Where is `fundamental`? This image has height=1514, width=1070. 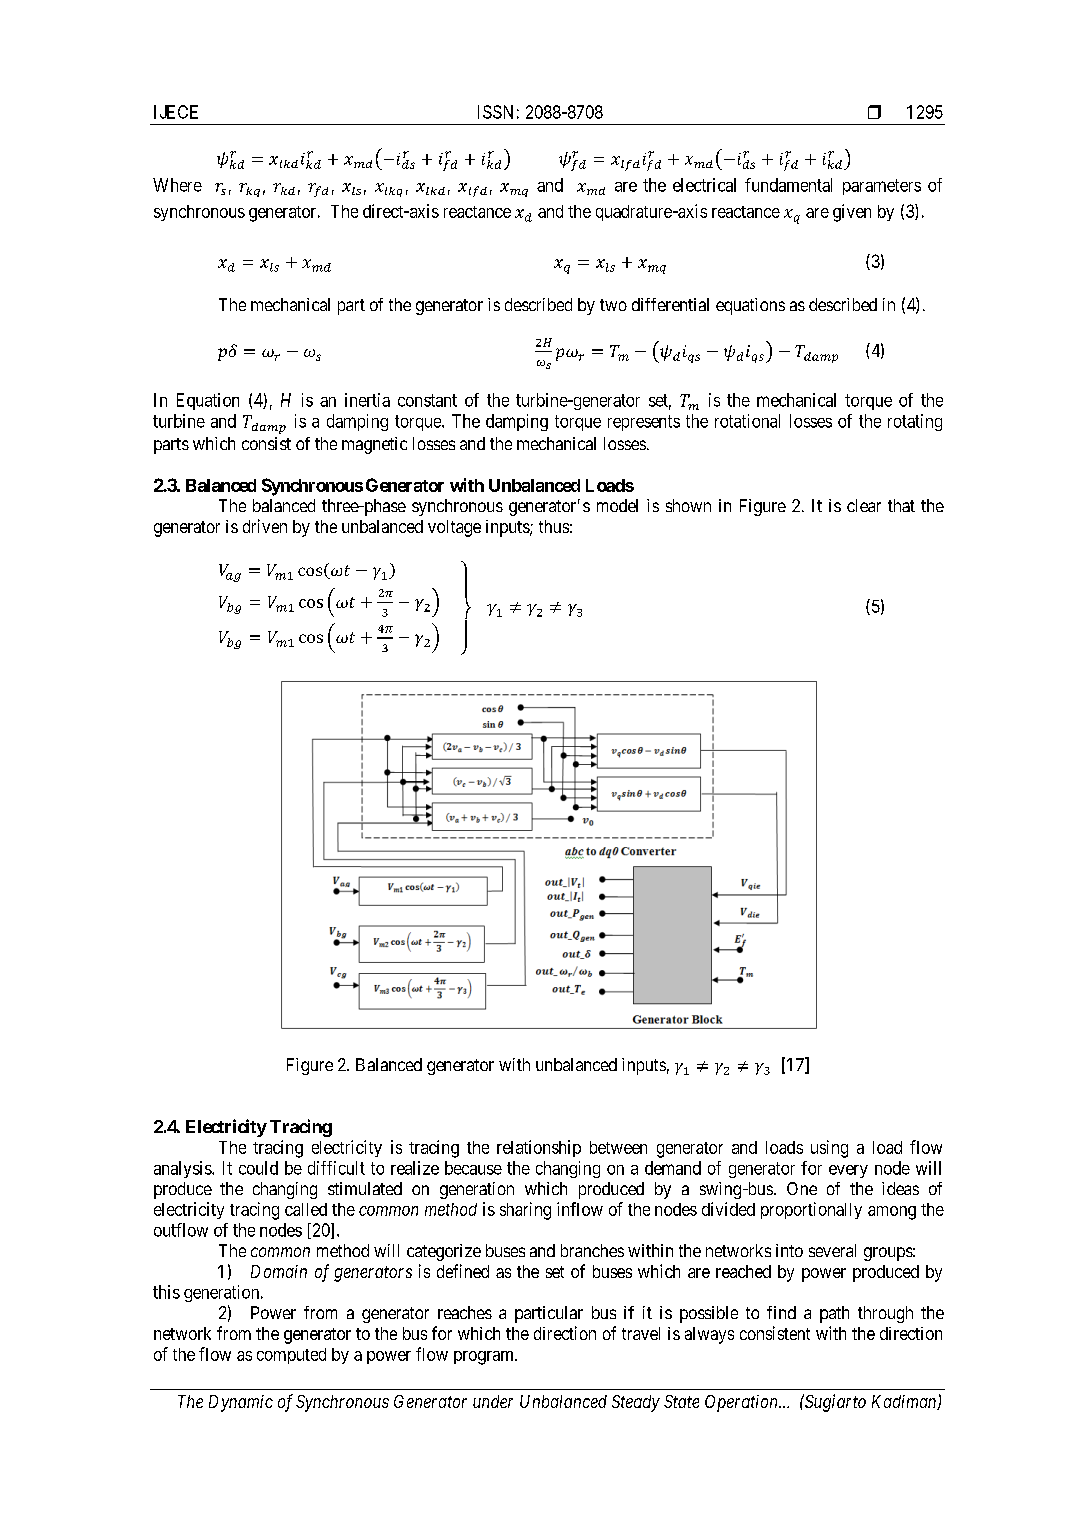
fundamental is located at coordinates (788, 185).
